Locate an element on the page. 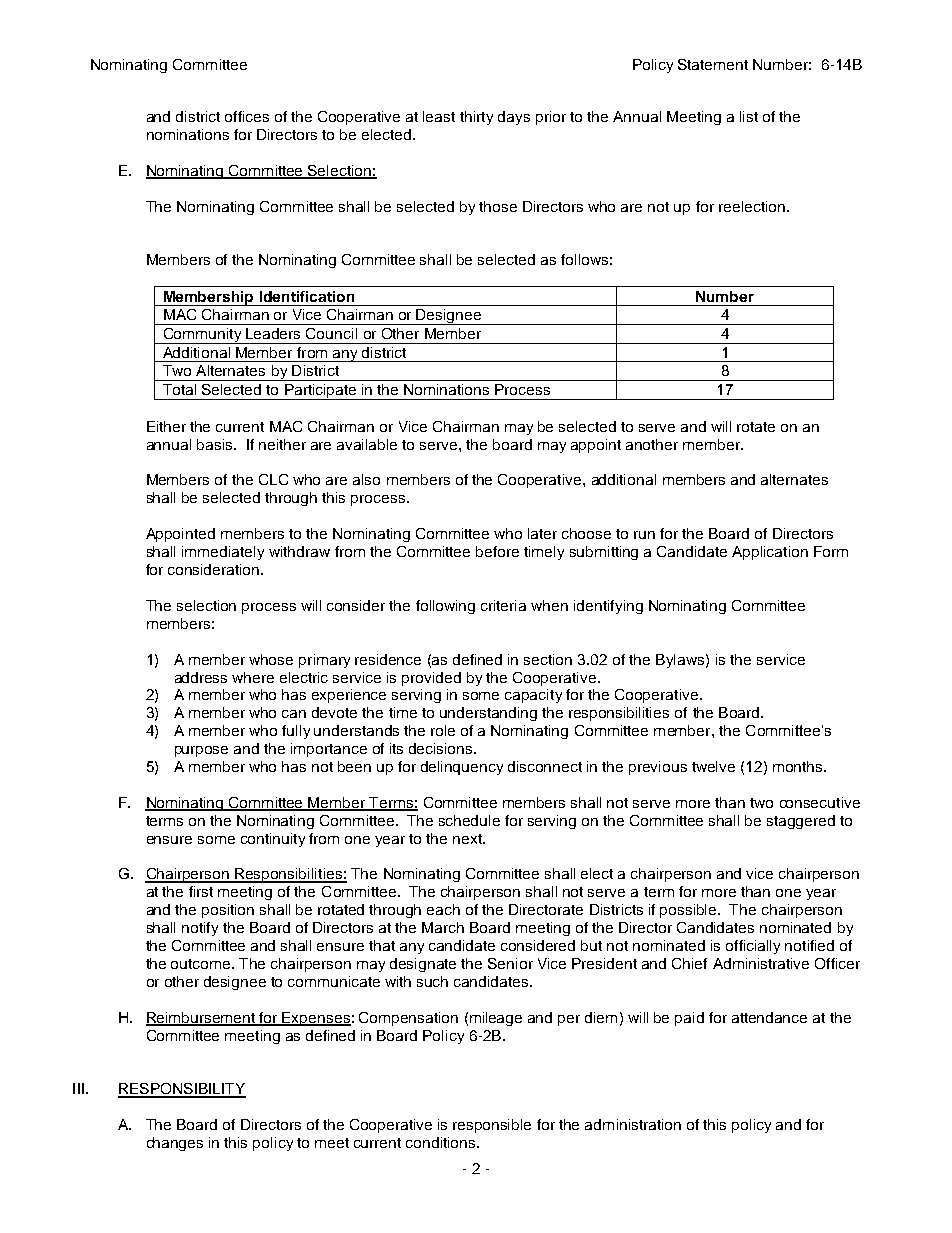 Image resolution: width=952 pixels, height=1233 pixels. notify is located at coordinates (200, 929).
